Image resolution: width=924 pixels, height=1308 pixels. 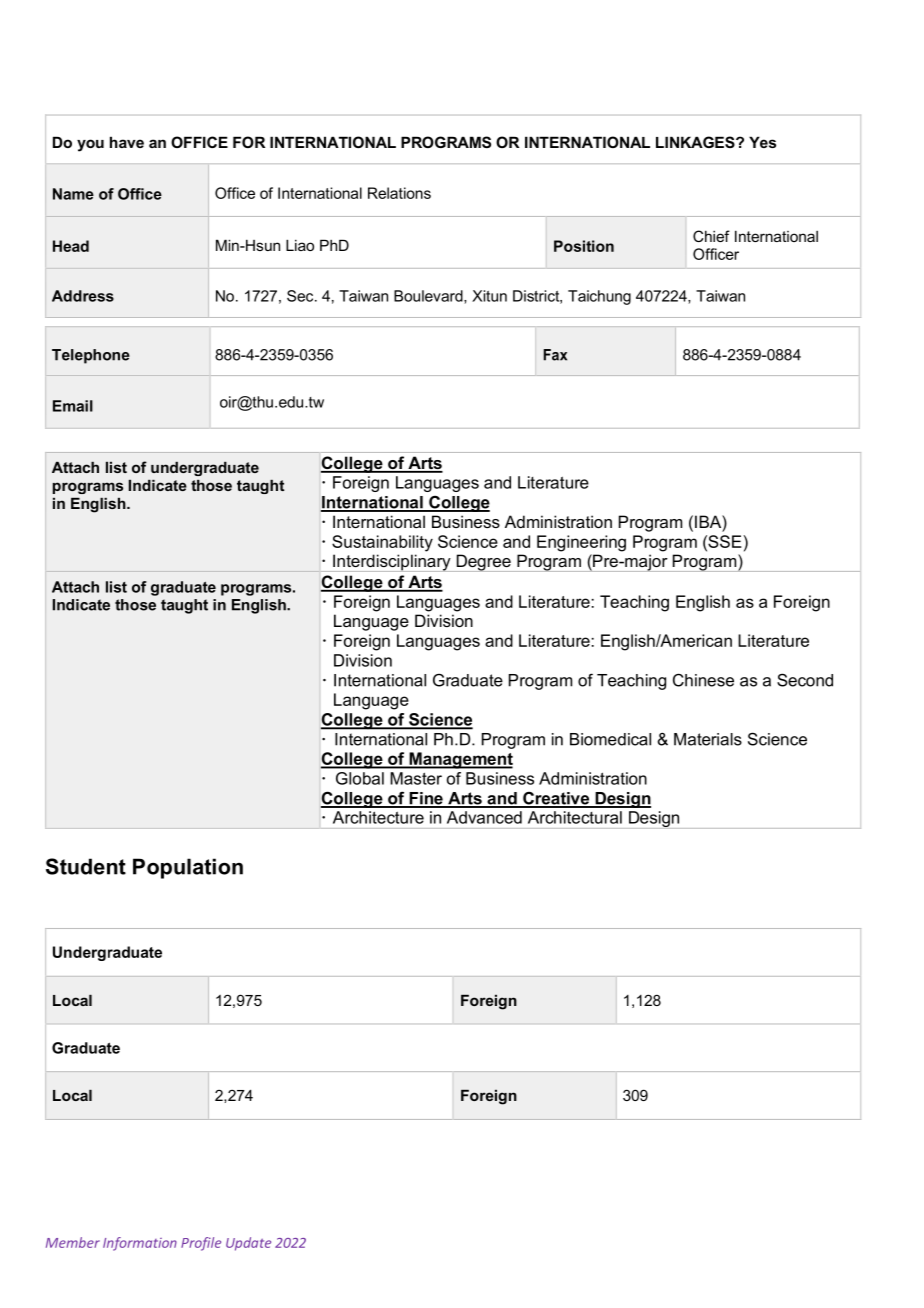 What do you see at coordinates (140, 1244) in the screenshot?
I see `Information` at bounding box center [140, 1244].
